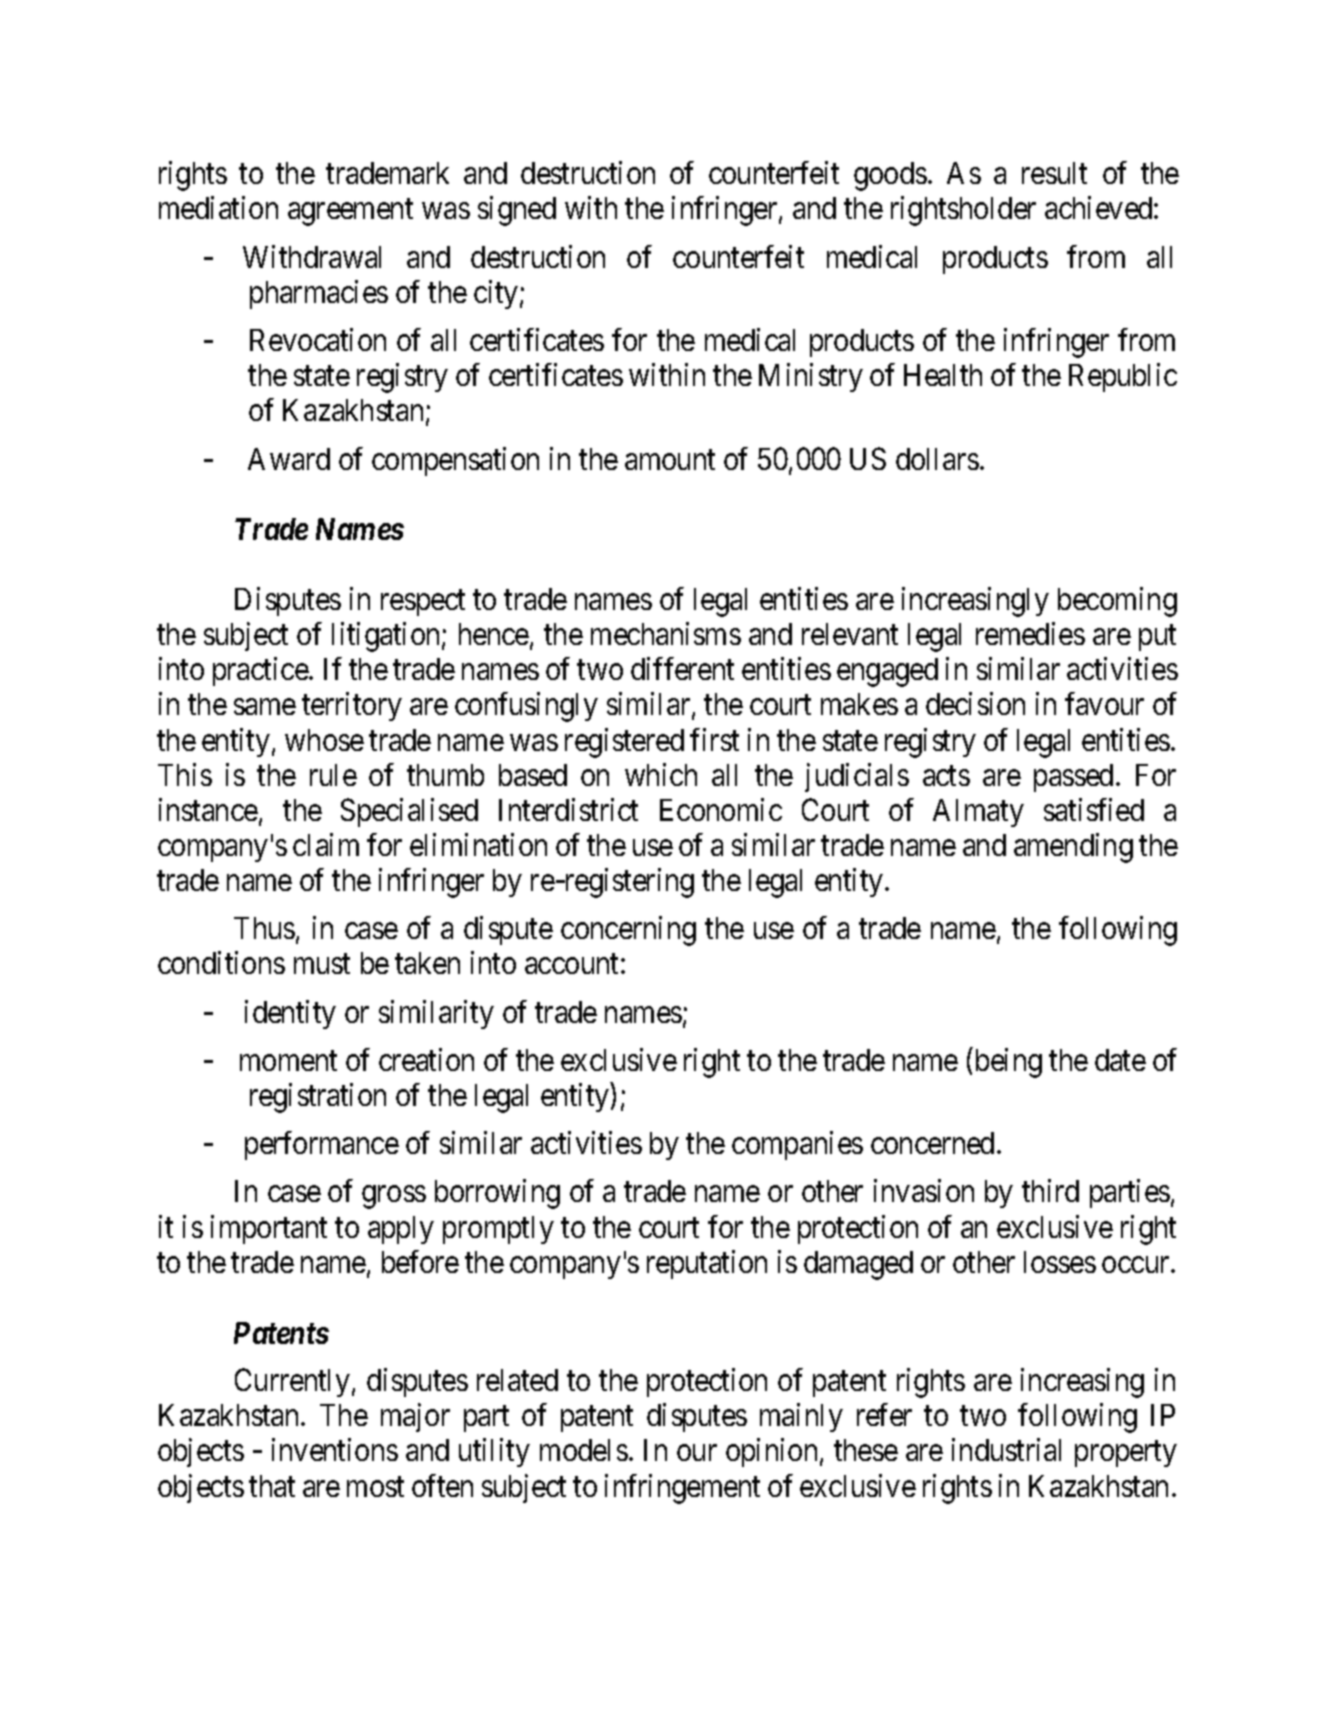  What do you see at coordinates (682, 1489) in the image?
I see `infringement` at bounding box center [682, 1489].
